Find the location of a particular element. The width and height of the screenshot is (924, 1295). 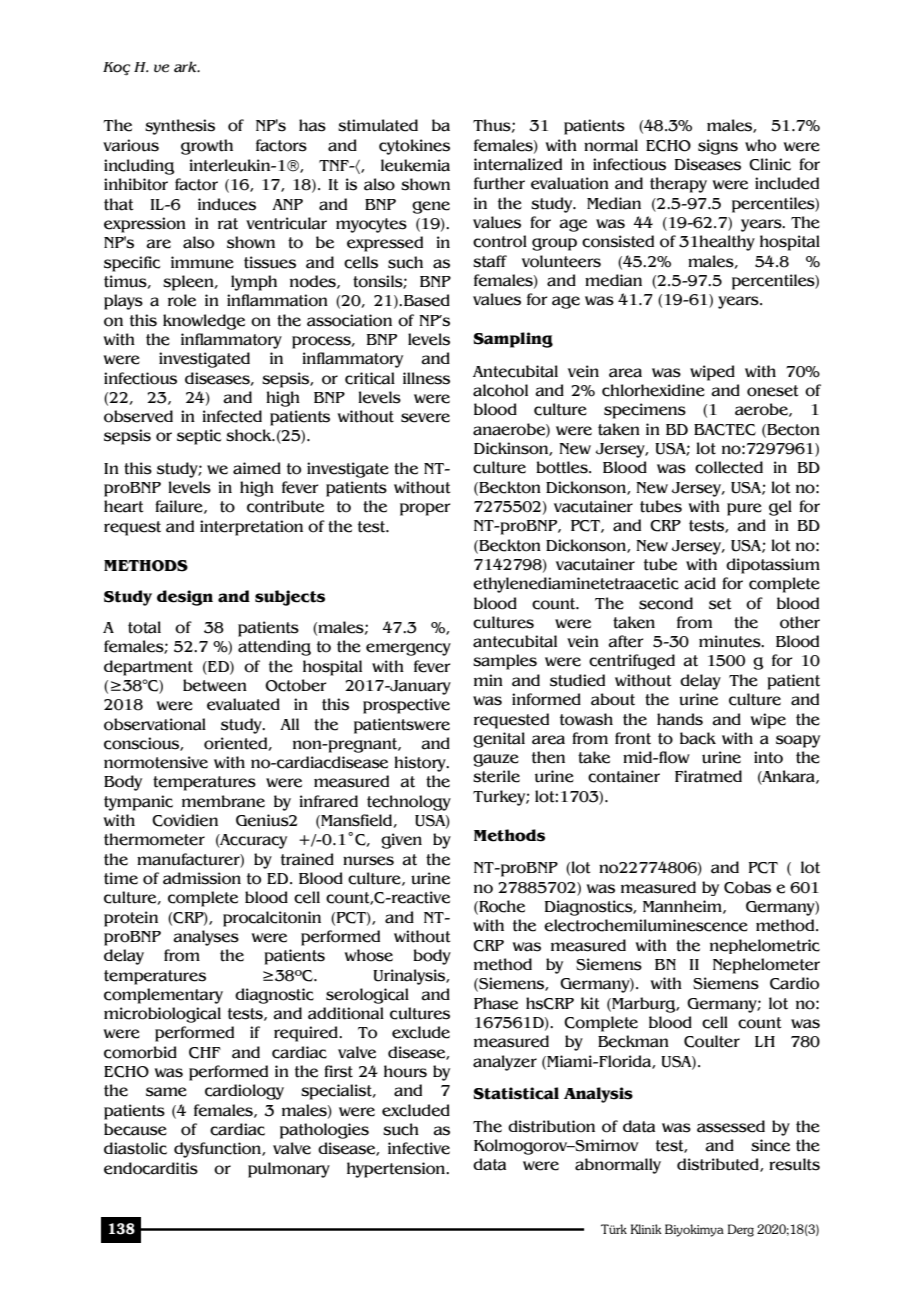

design is located at coordinates (185, 598).
